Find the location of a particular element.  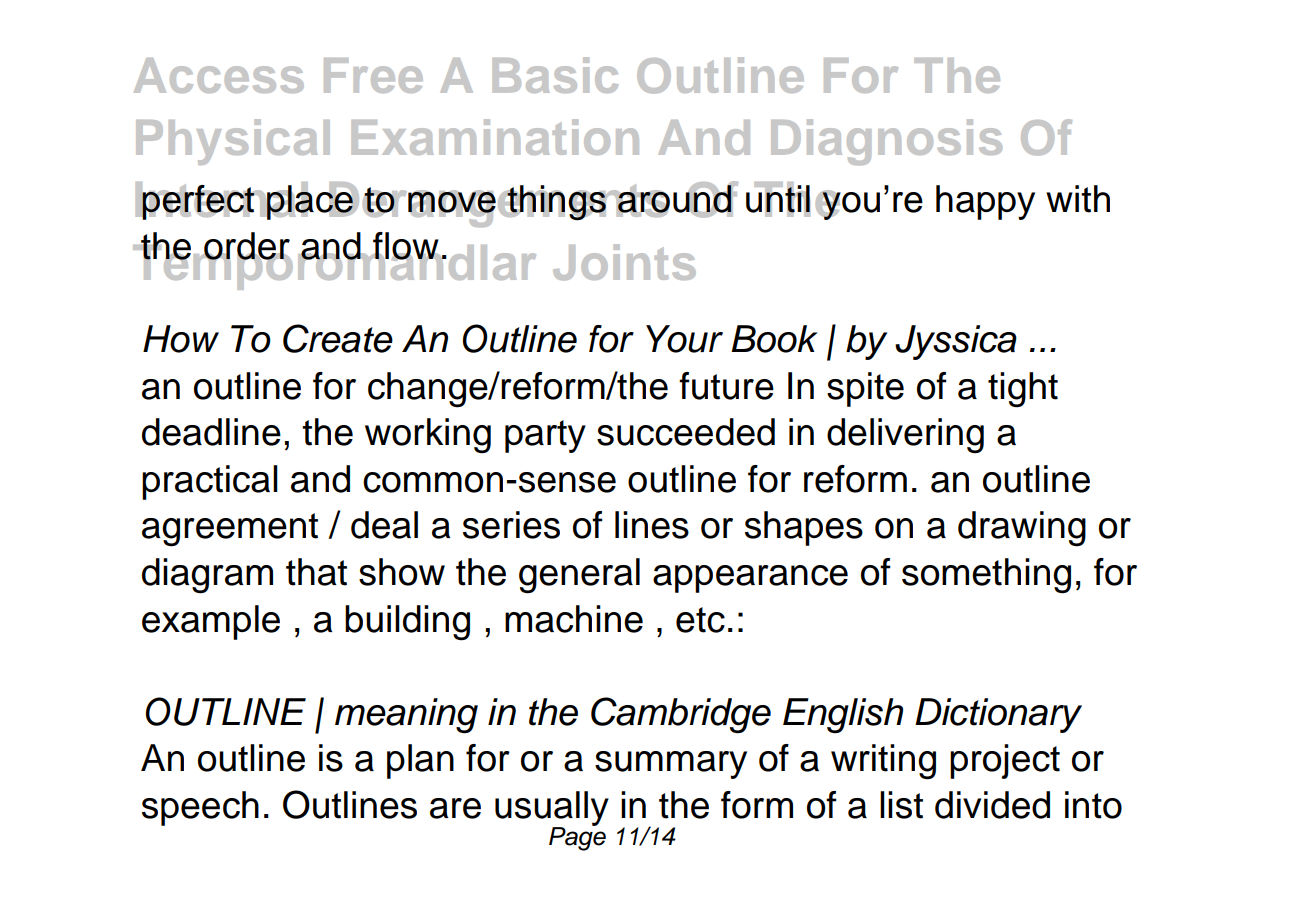

speech is located at coordinates (200, 808).
